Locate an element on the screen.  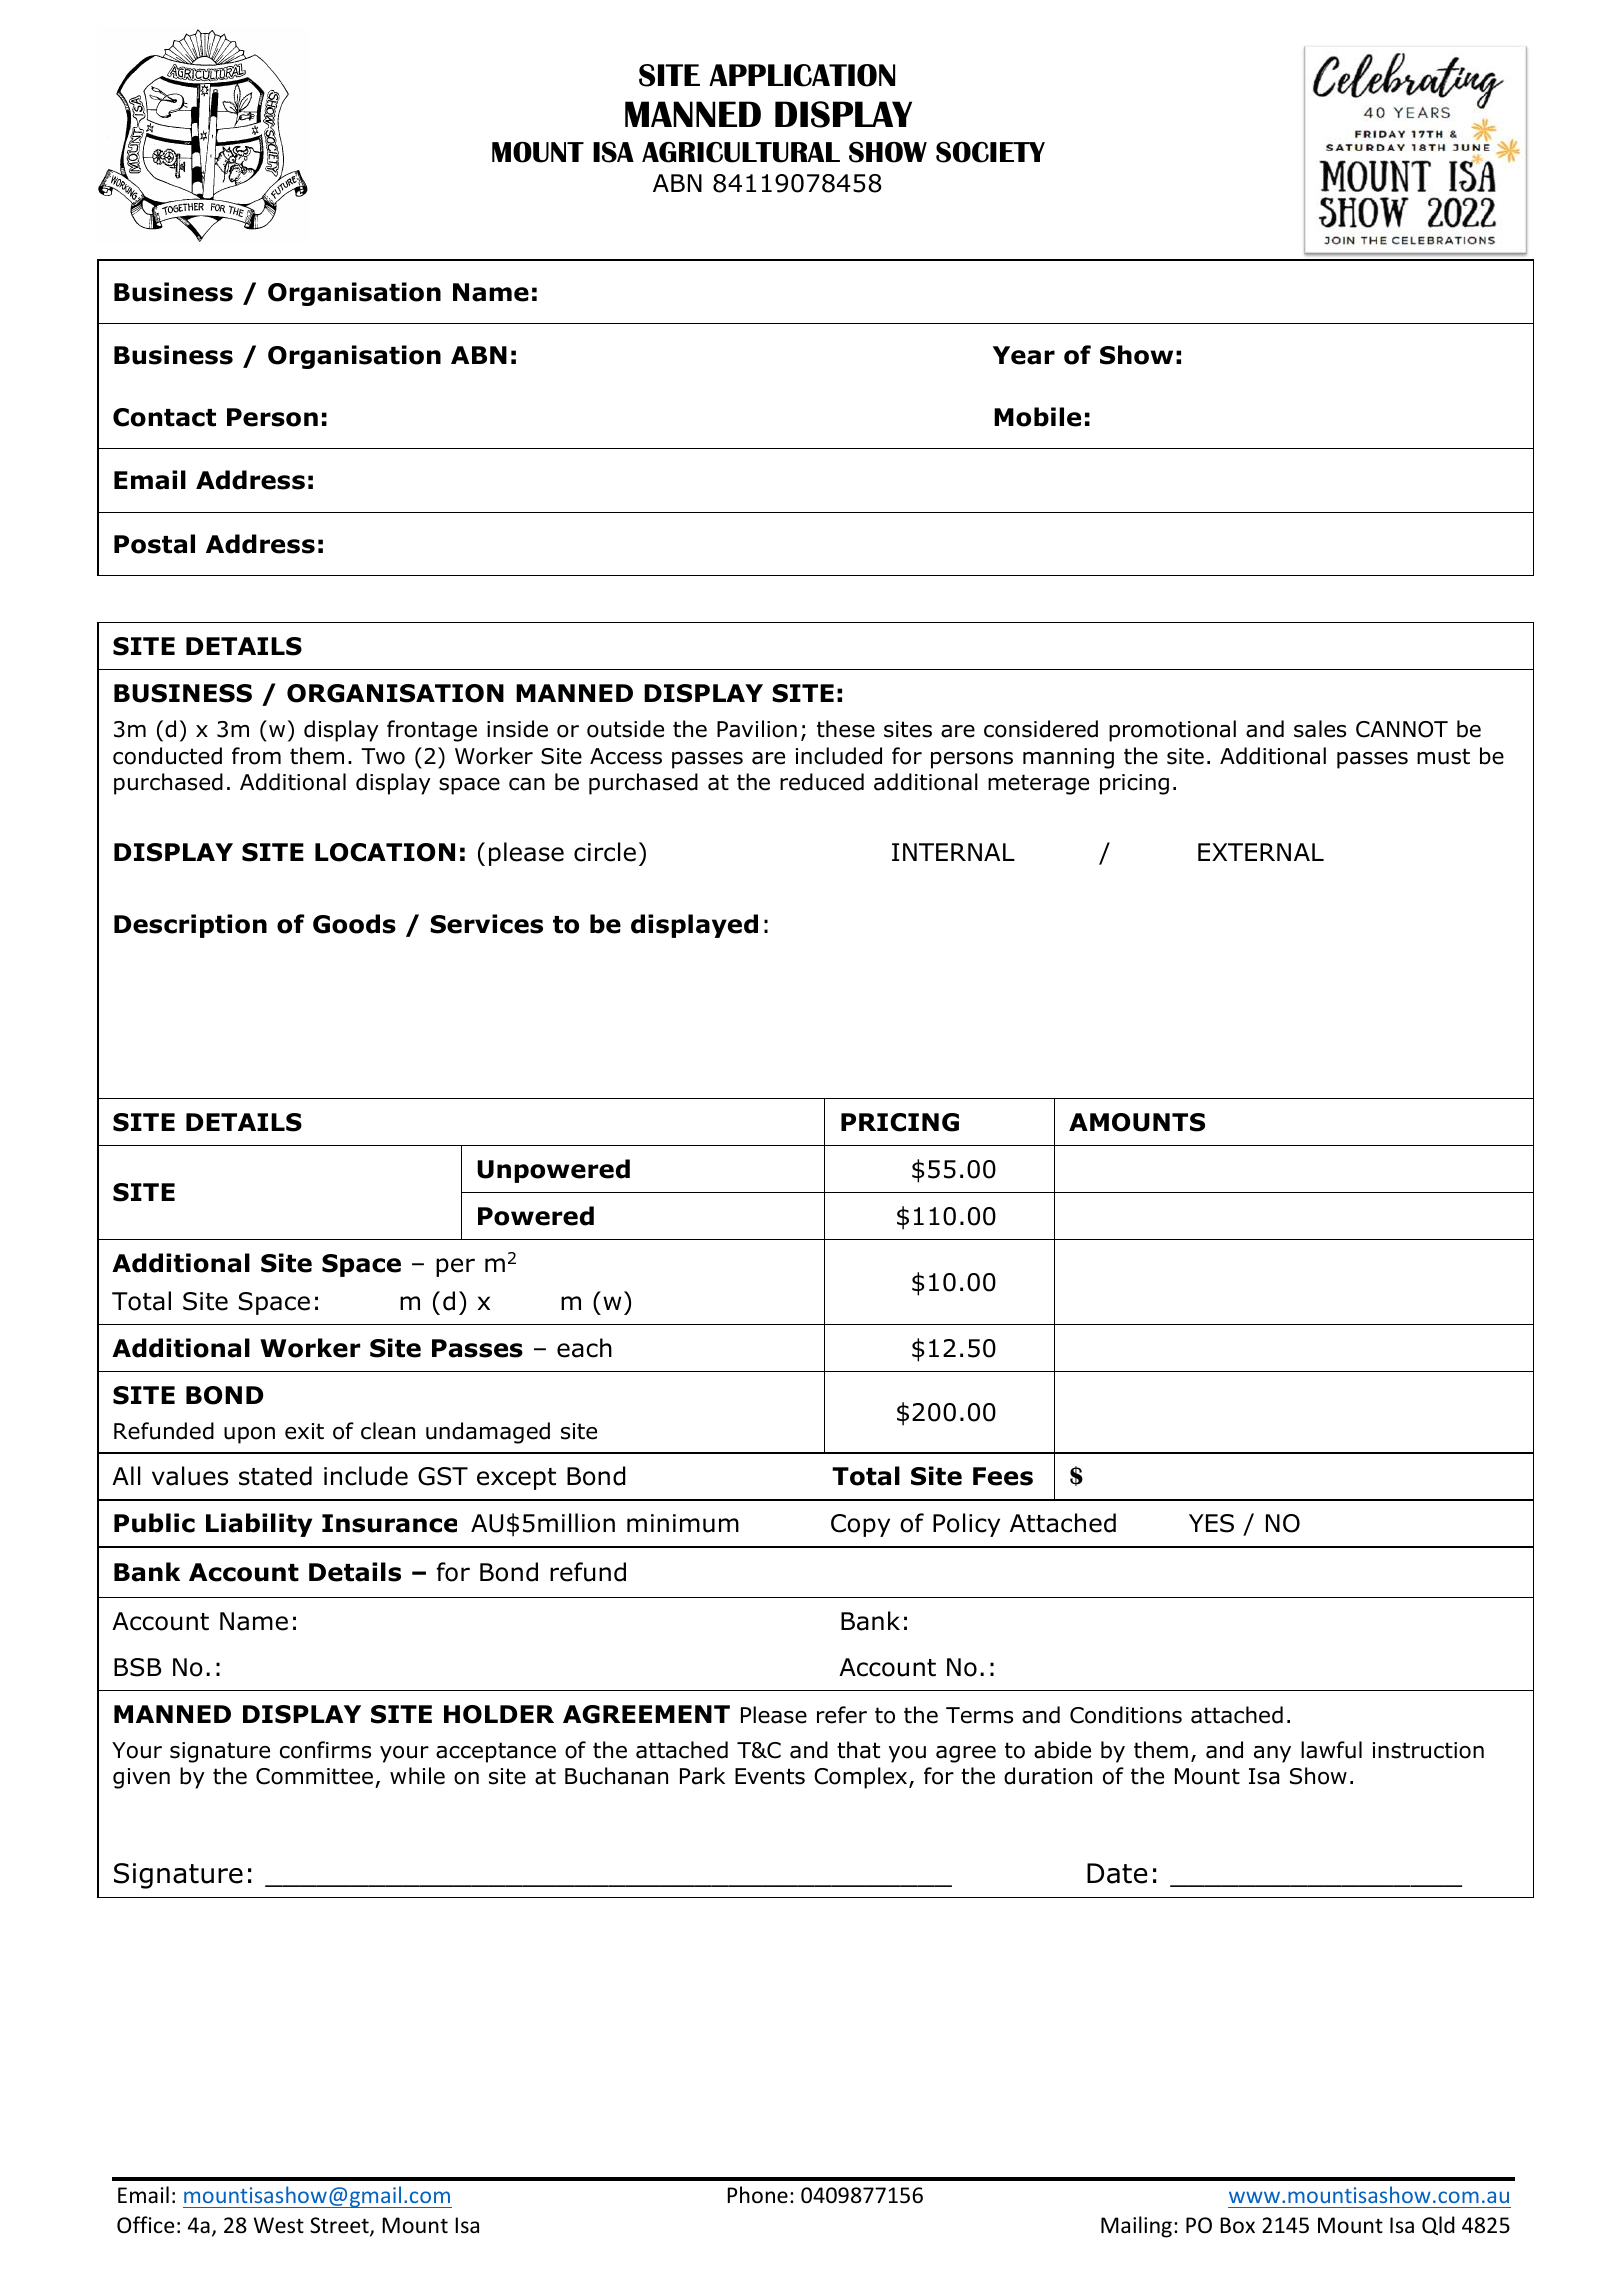
Pavilion is located at coordinates (757, 729).
